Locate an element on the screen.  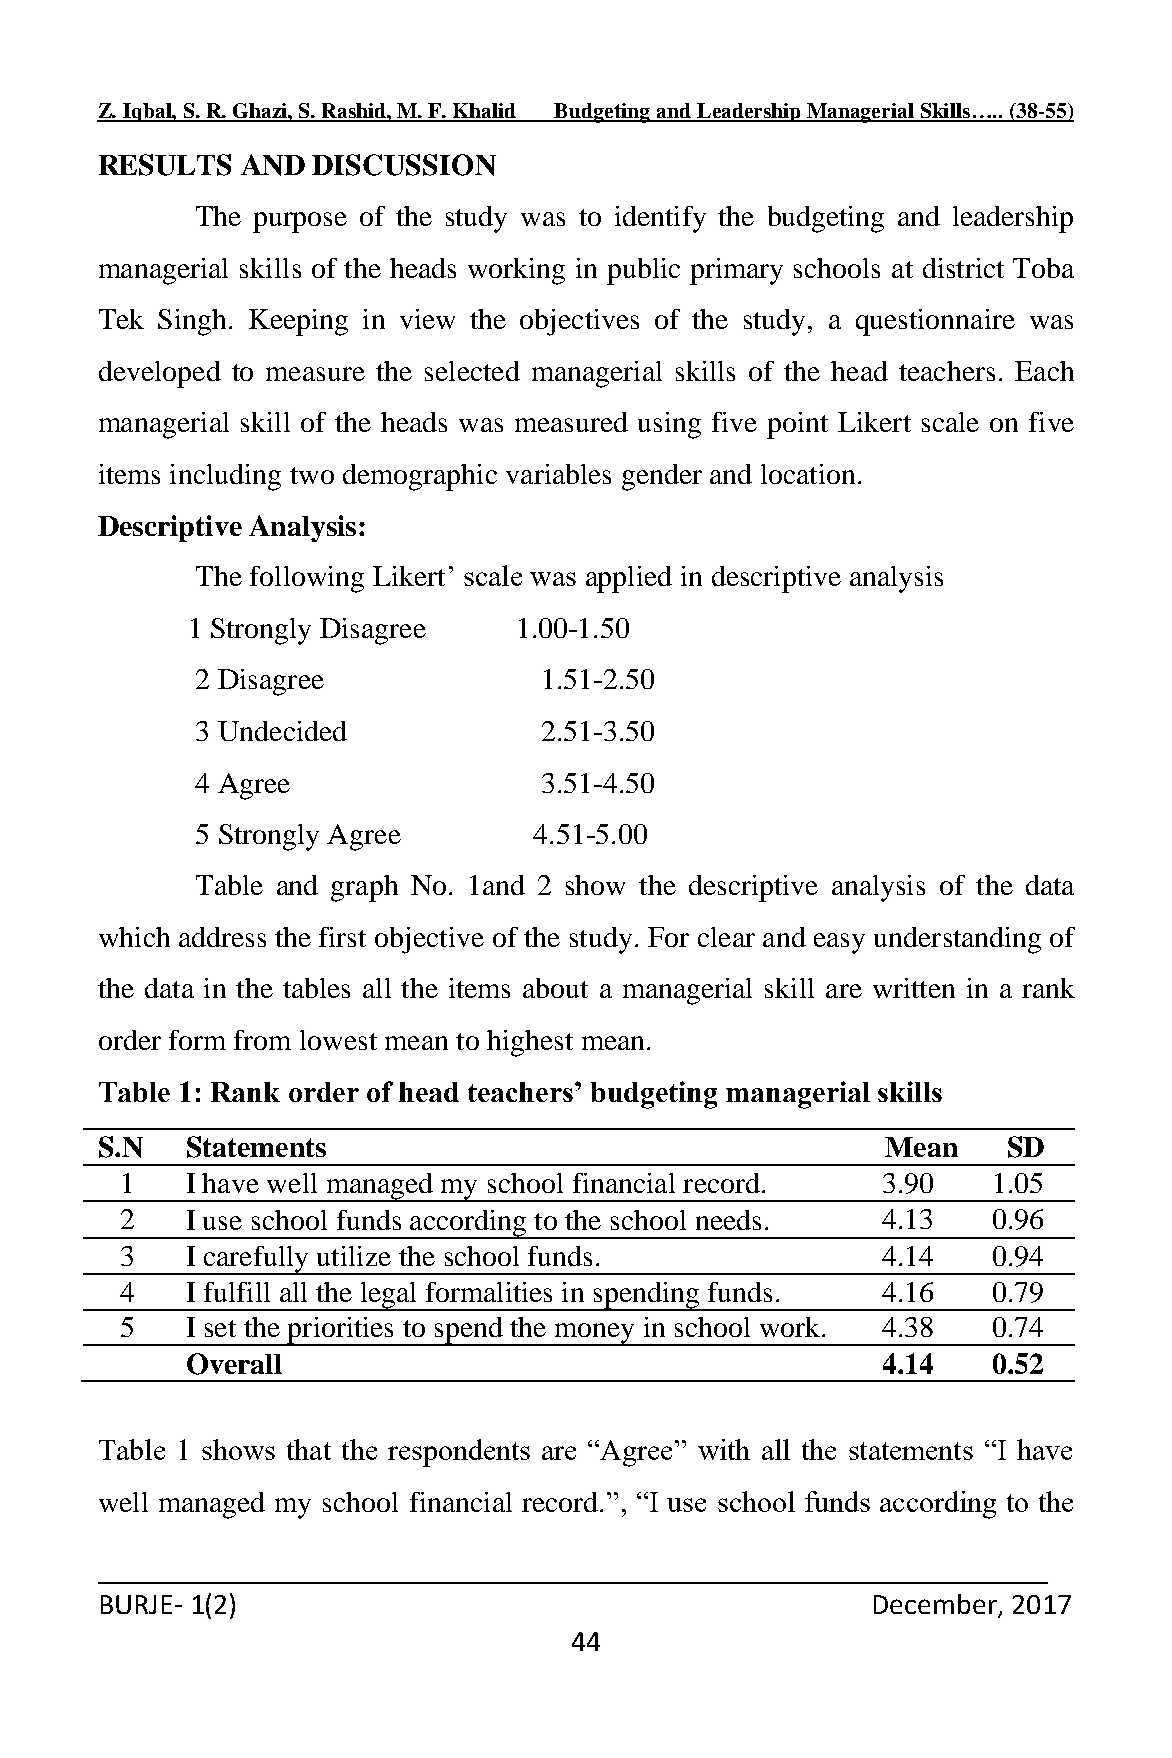
district is located at coordinates (963, 268).
